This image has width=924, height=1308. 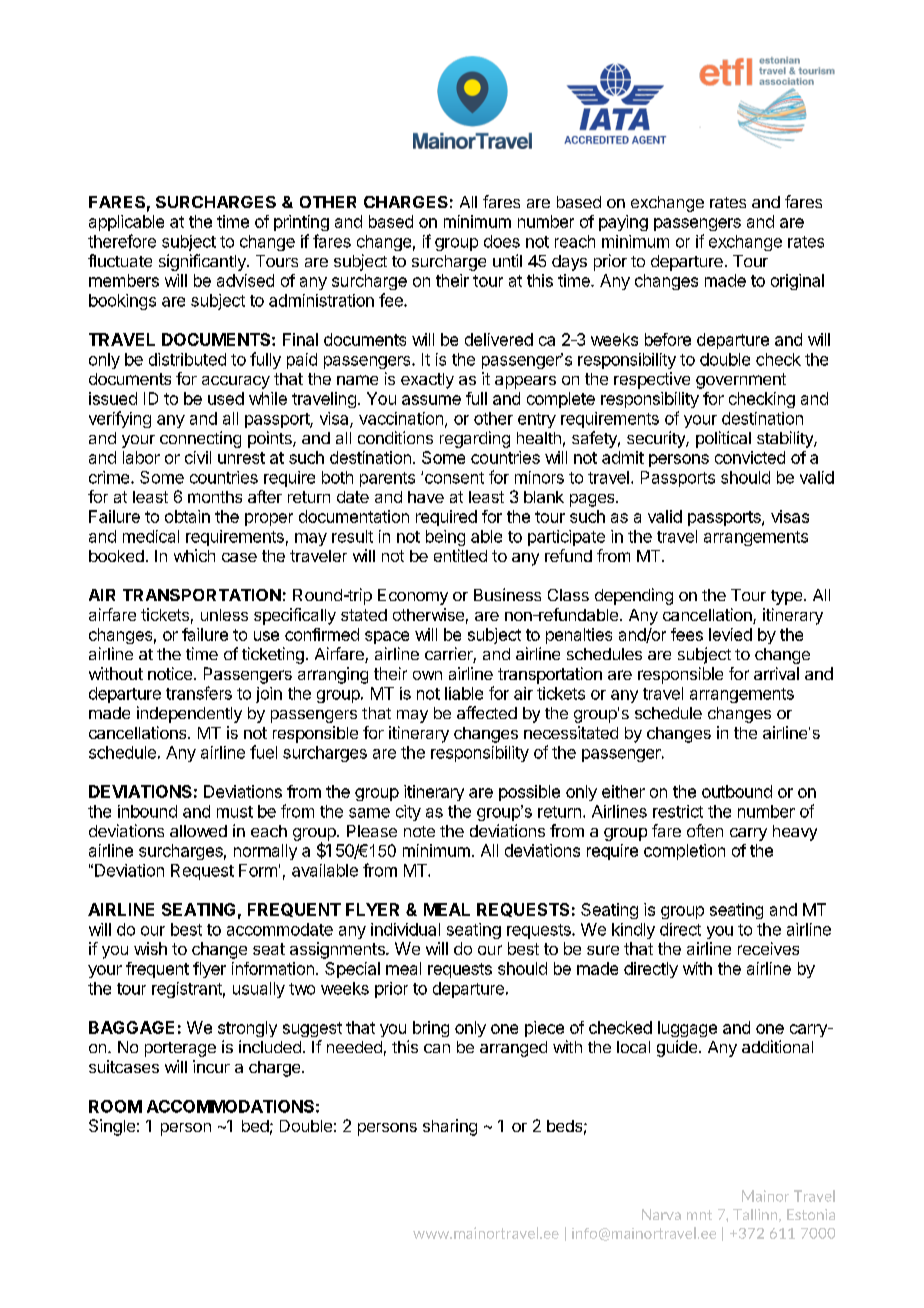 I want to click on does, so click(x=502, y=241).
